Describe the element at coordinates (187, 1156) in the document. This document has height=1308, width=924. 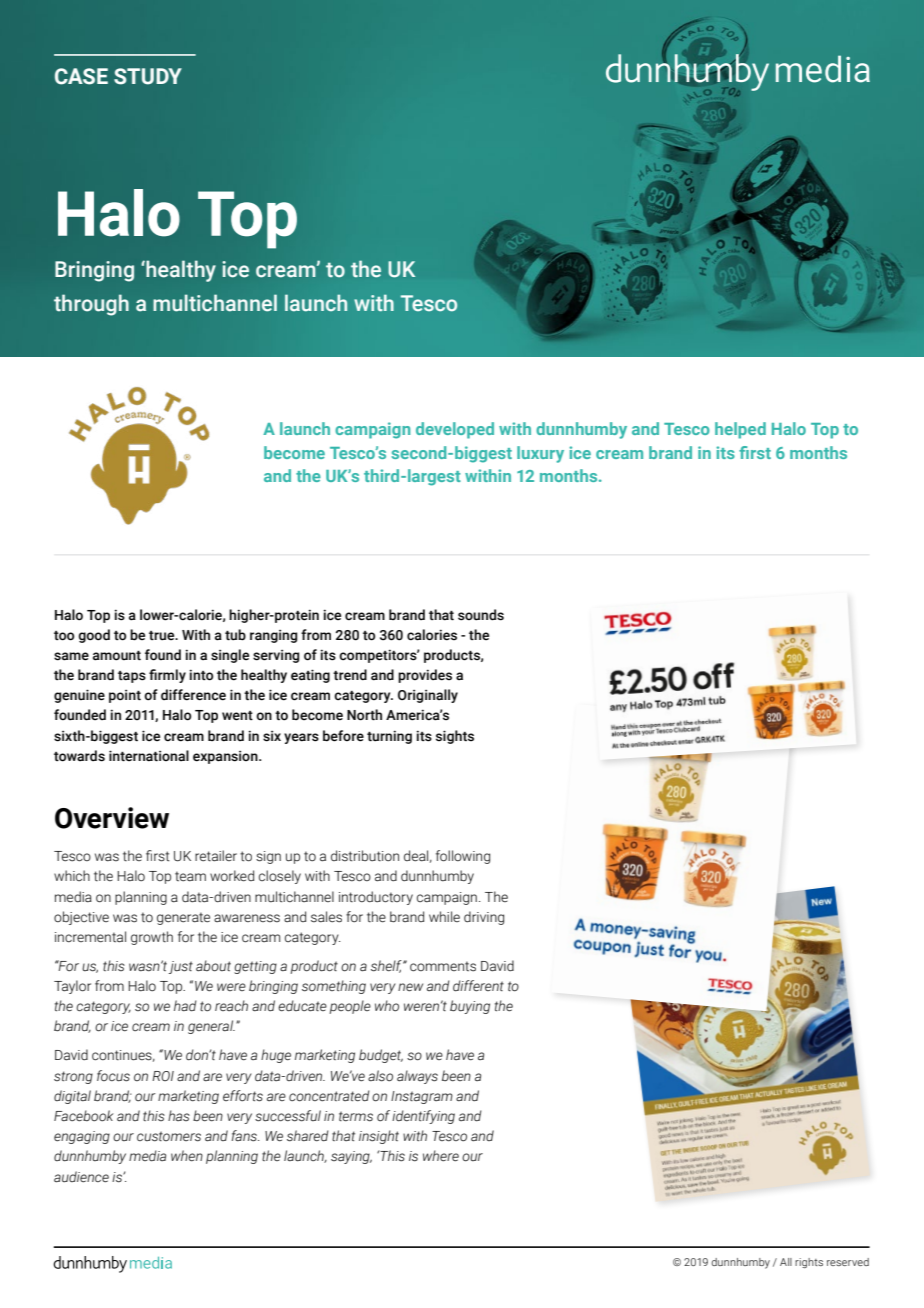
I see `when` at that location.
